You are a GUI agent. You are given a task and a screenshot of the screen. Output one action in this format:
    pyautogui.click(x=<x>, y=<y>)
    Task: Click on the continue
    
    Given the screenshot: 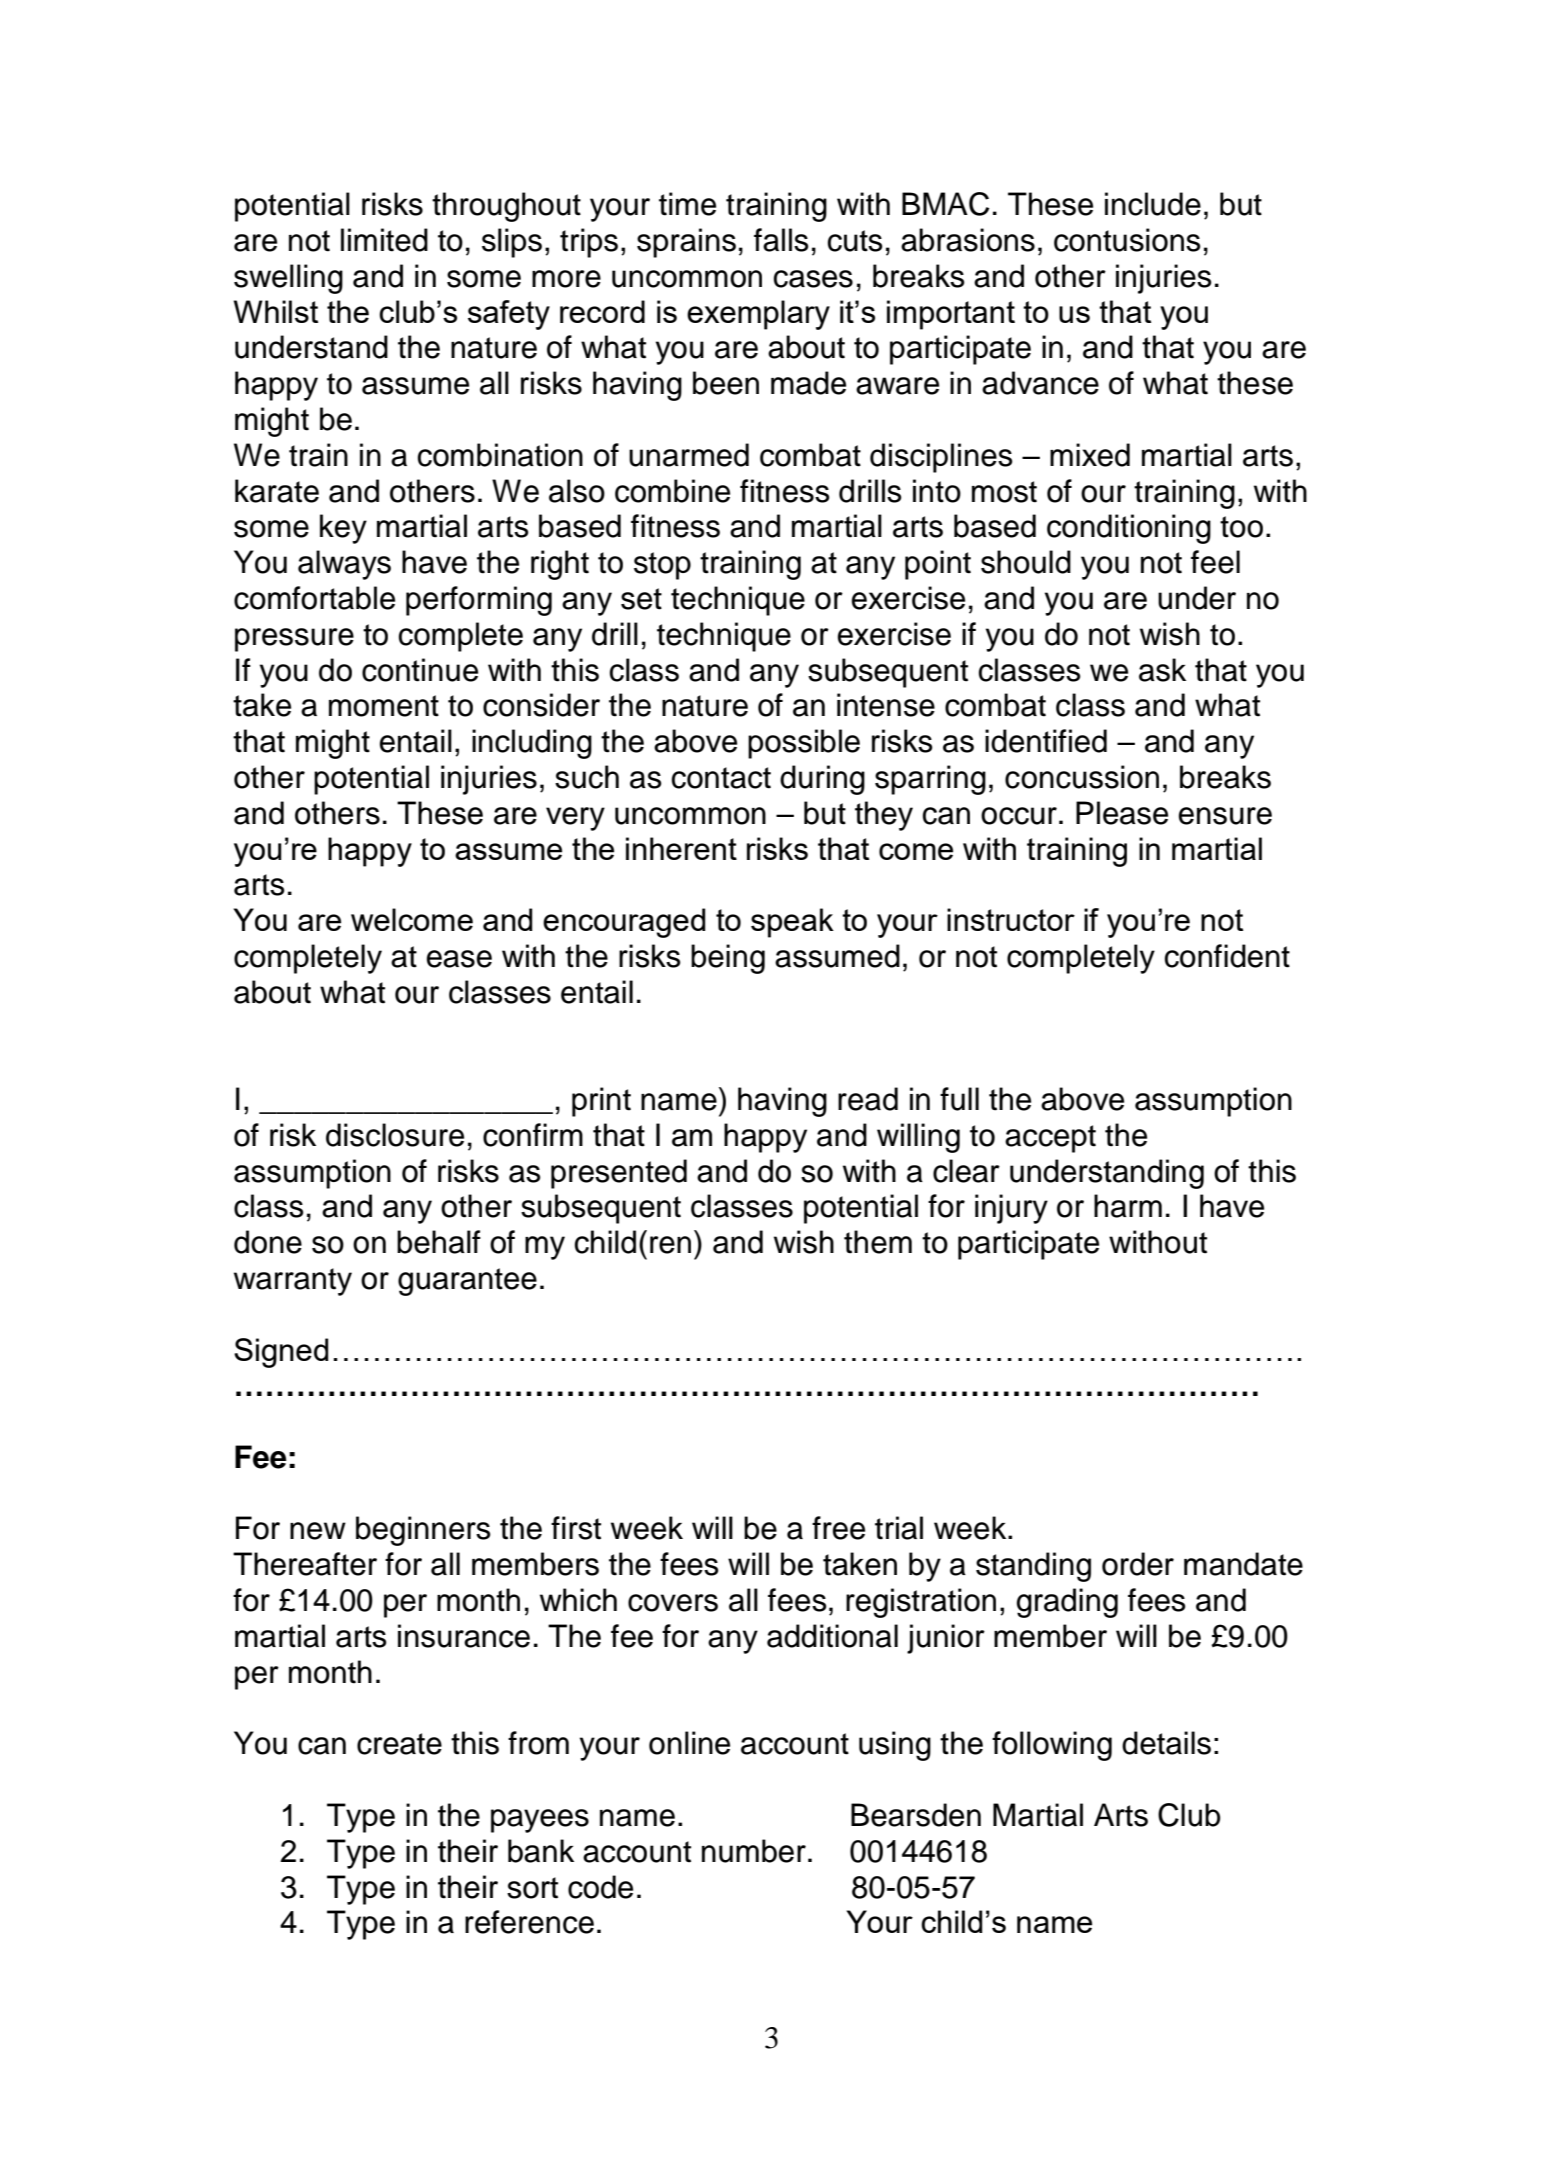 What is the action you would take?
    pyautogui.click(x=420, y=670)
